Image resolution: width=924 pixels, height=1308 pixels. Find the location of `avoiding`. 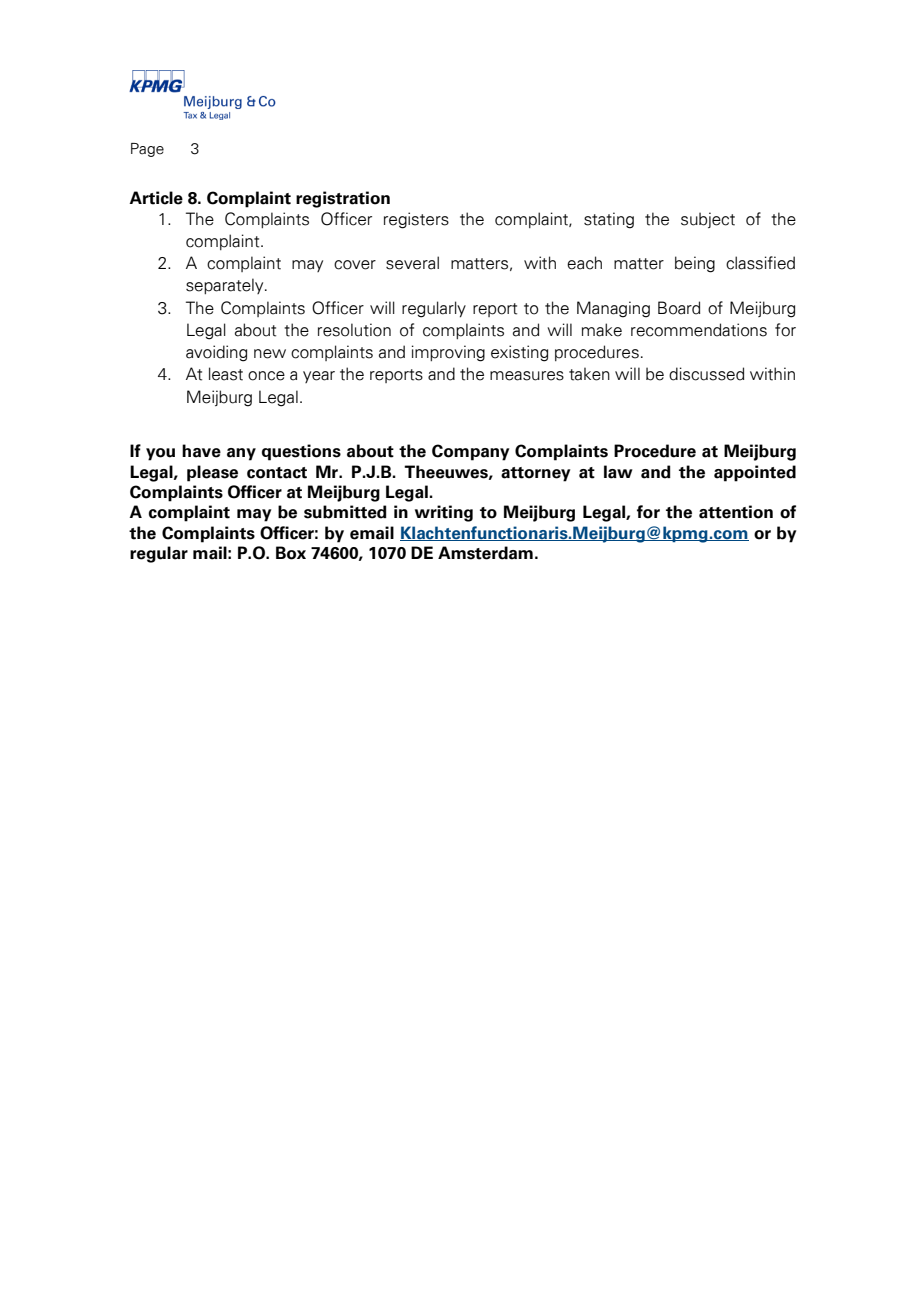

avoiding is located at coordinates (216, 353).
